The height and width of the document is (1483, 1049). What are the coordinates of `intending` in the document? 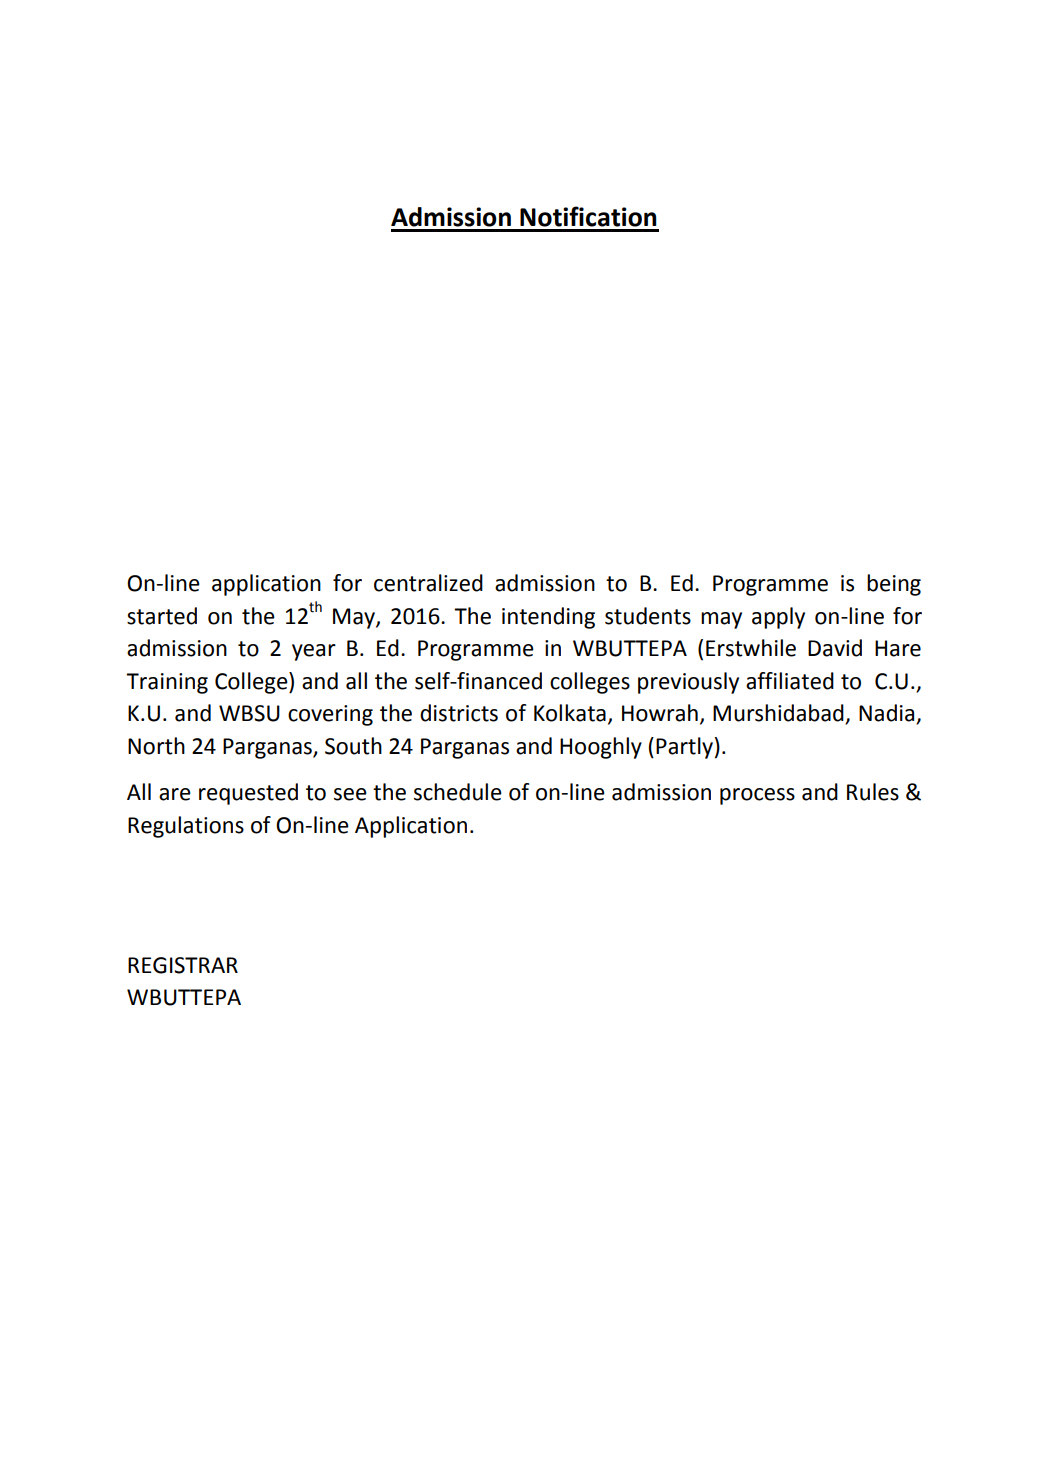 It's located at (548, 618).
